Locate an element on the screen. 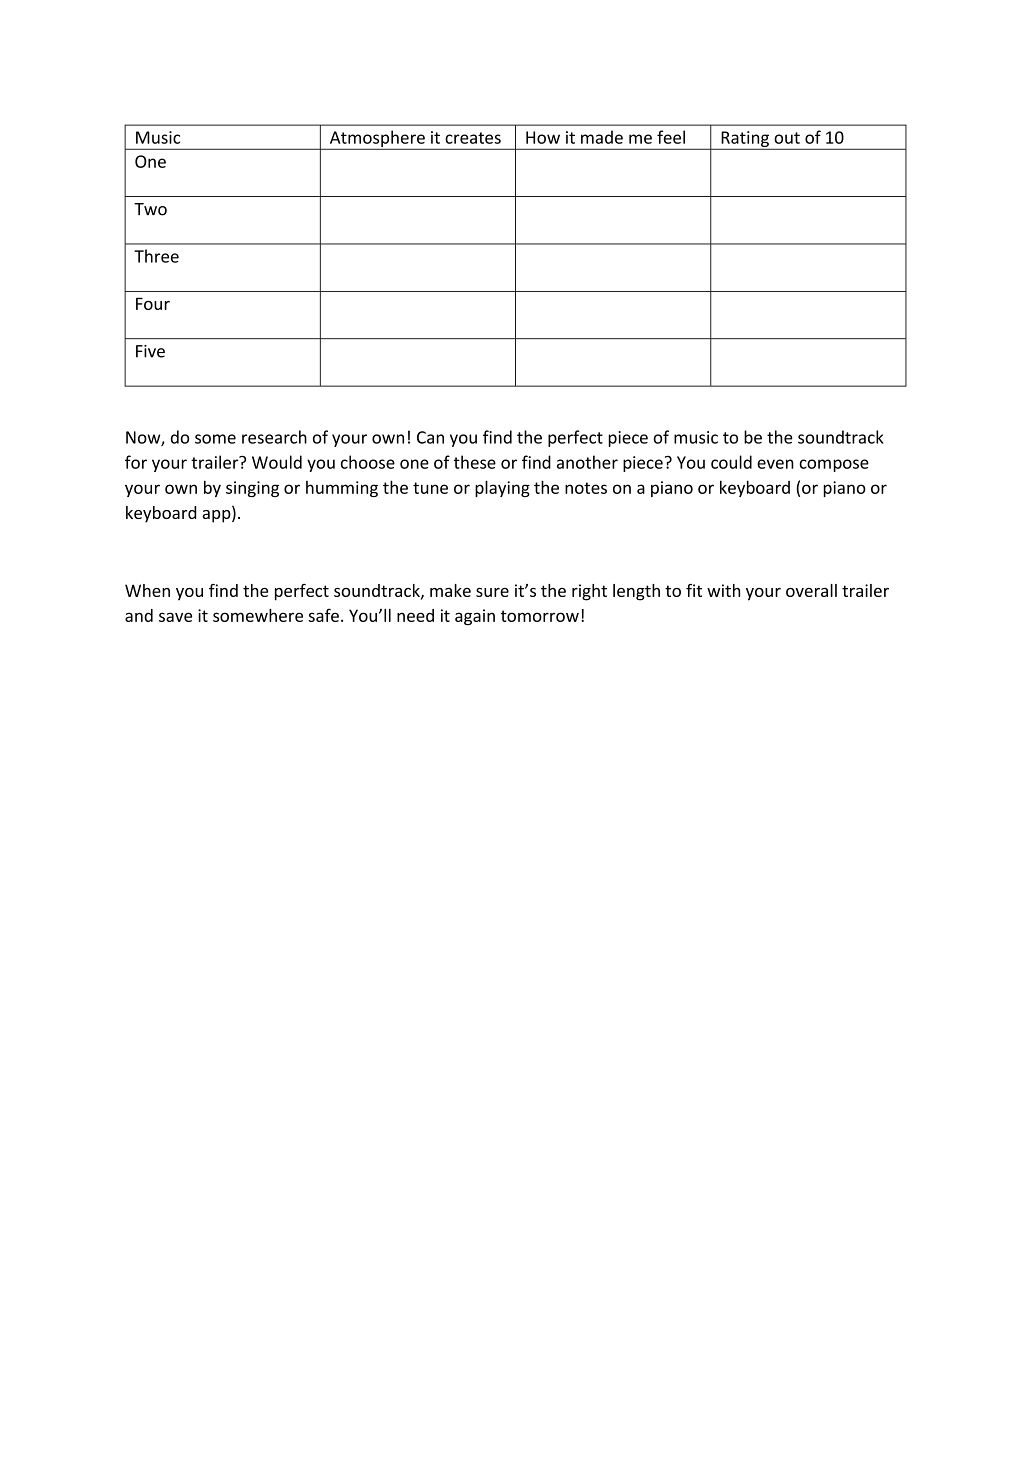 The height and width of the screenshot is (1458, 1031). save is located at coordinates (175, 617).
